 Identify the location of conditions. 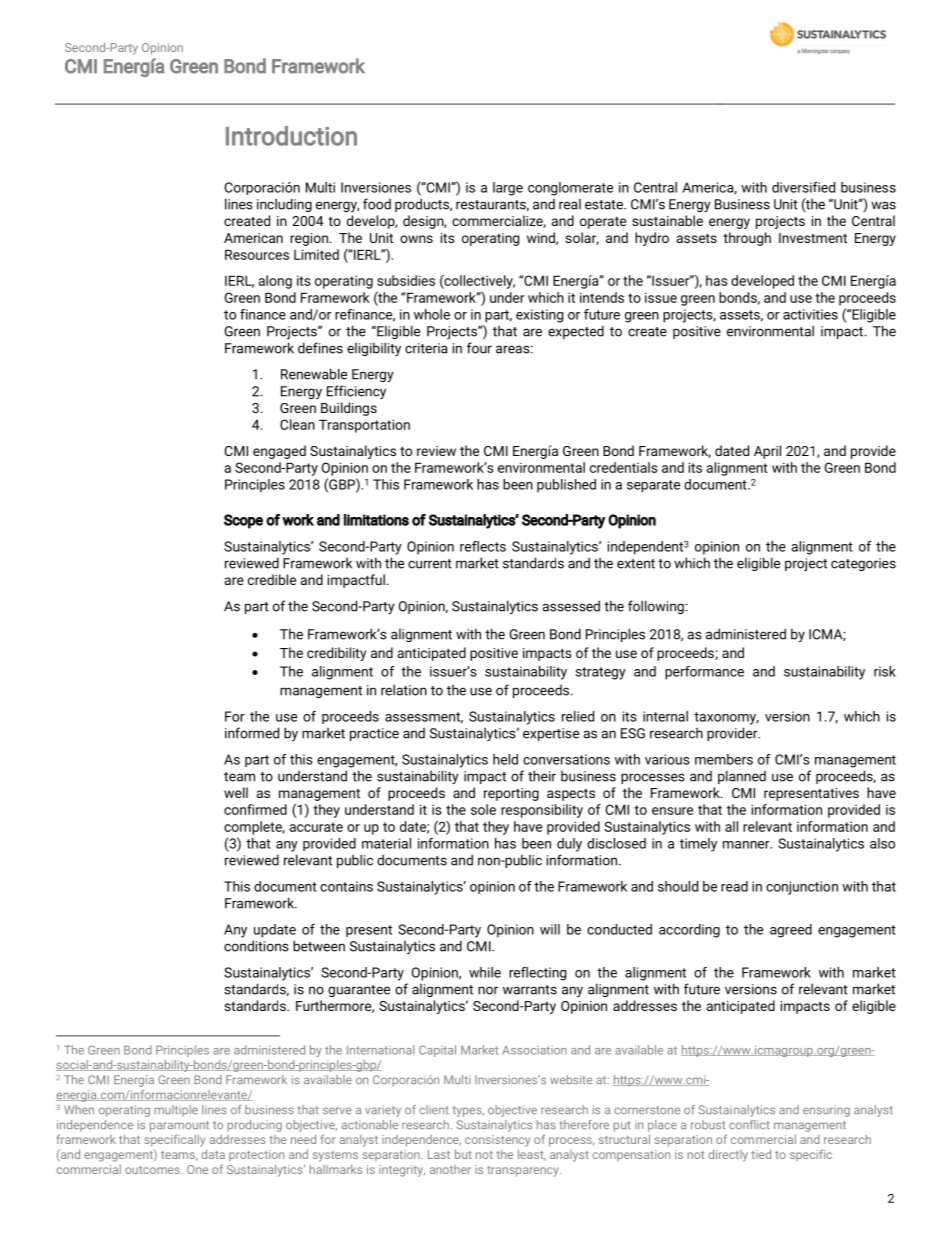
(256, 946).
